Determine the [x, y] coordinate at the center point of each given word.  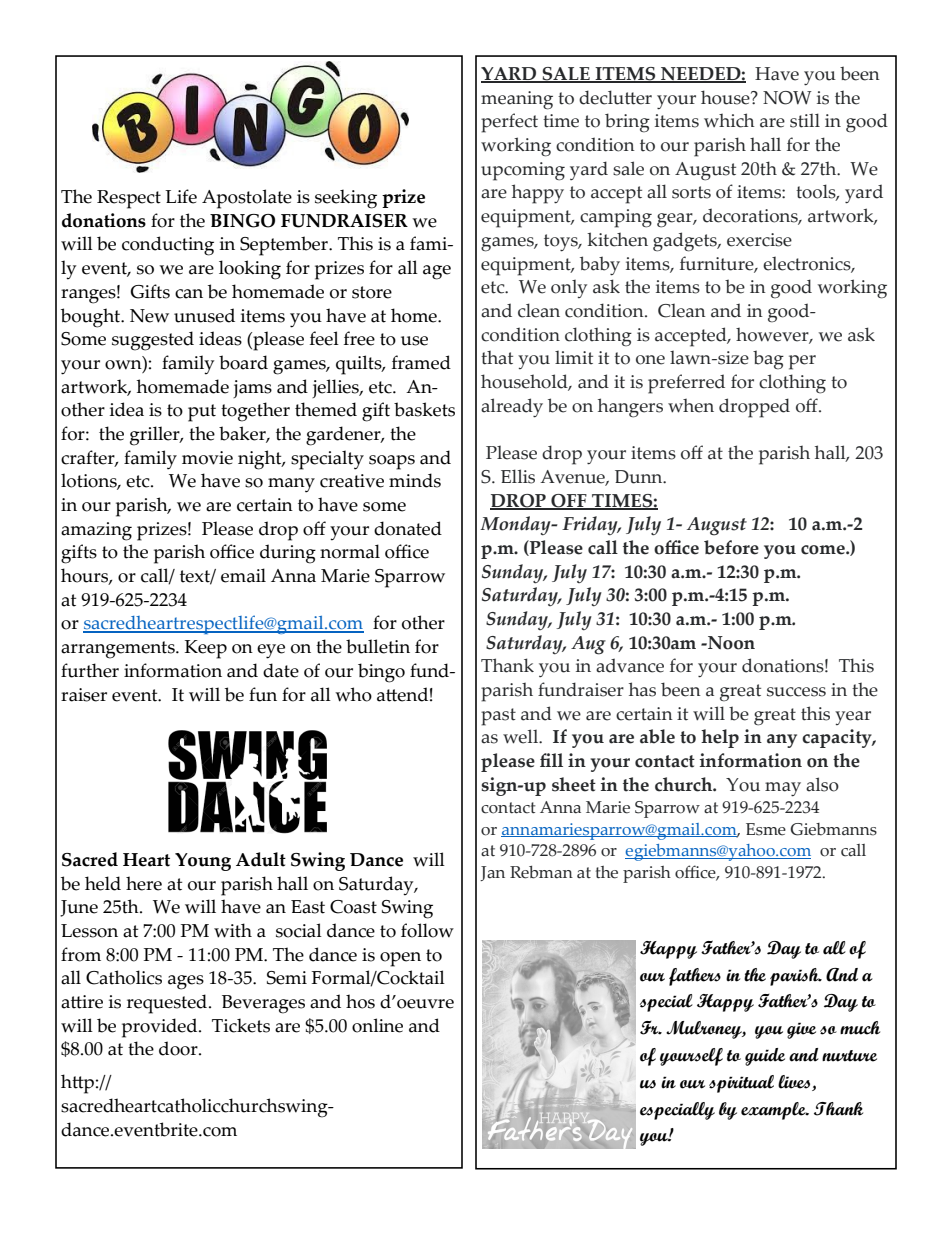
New [149, 316]
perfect [509, 123]
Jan [492, 873]
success [796, 692]
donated [408, 528]
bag [768, 360]
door [179, 1048]
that [497, 357]
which [729, 120]
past [498, 717]
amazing [96, 531]
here [144, 883]
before [731, 547]
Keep [206, 649]
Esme [766, 829]
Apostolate [247, 199]
